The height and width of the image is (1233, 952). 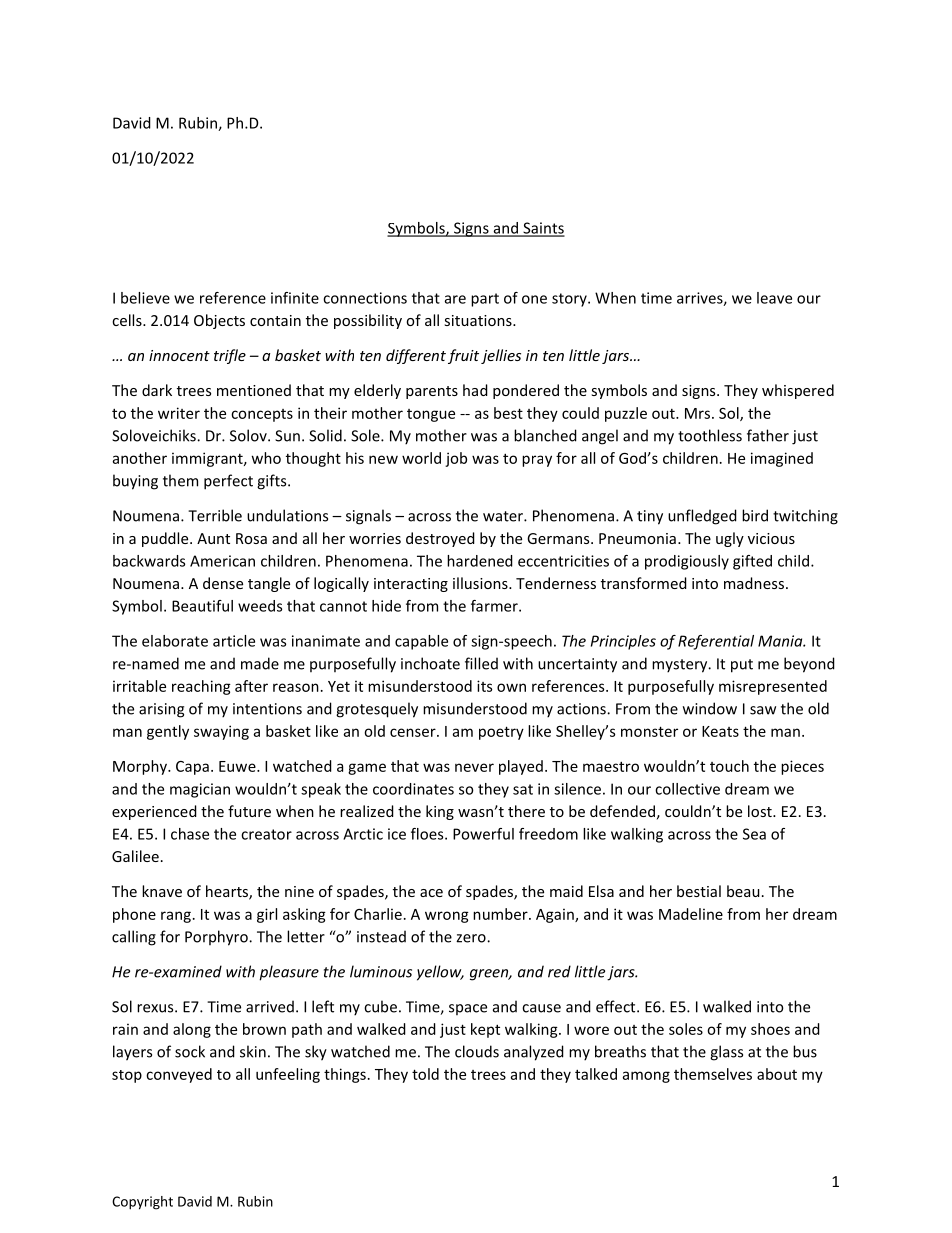 I want to click on part, so click(x=485, y=300).
